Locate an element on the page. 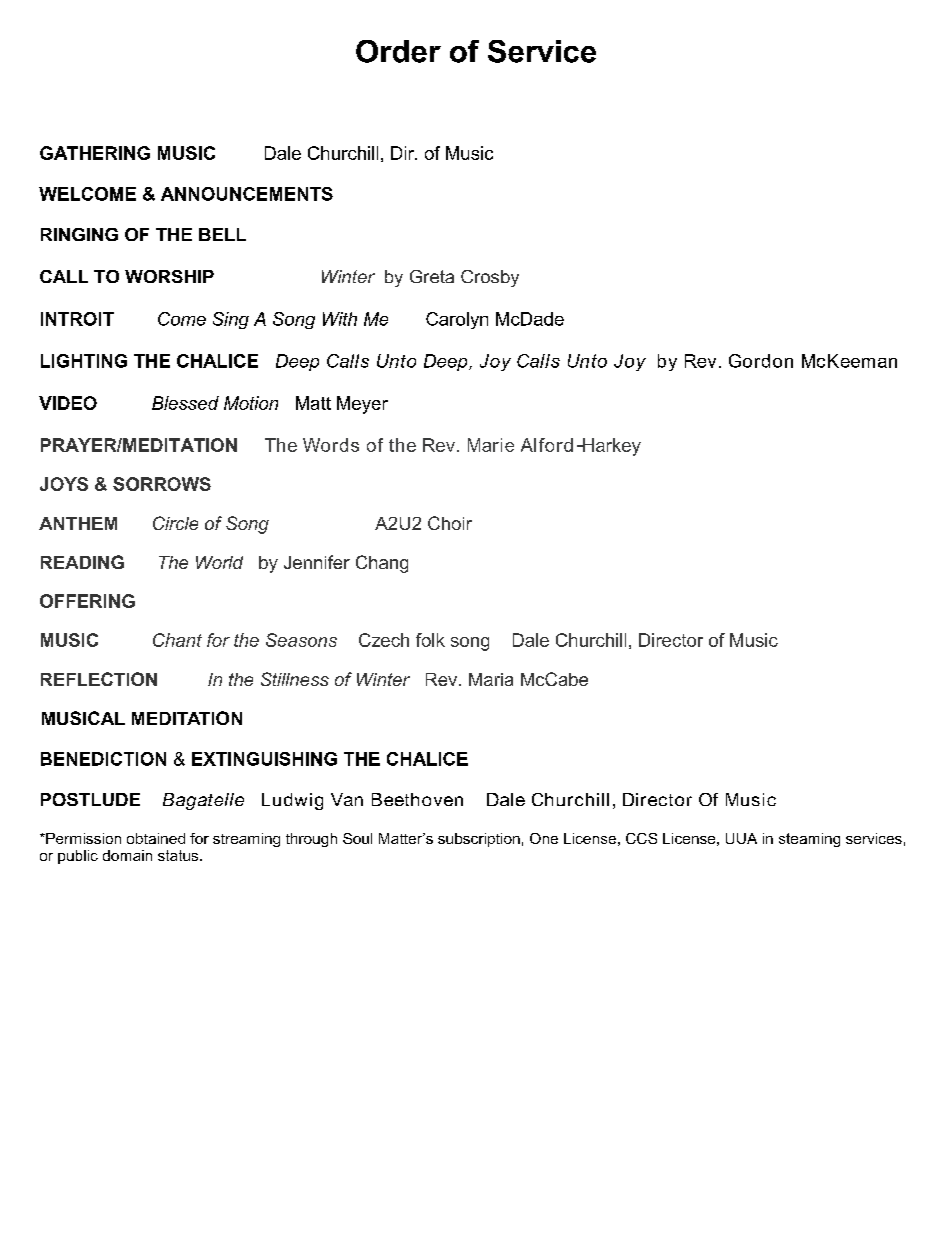 The width and height of the image is (952, 1233). obtained is located at coordinates (156, 838).
